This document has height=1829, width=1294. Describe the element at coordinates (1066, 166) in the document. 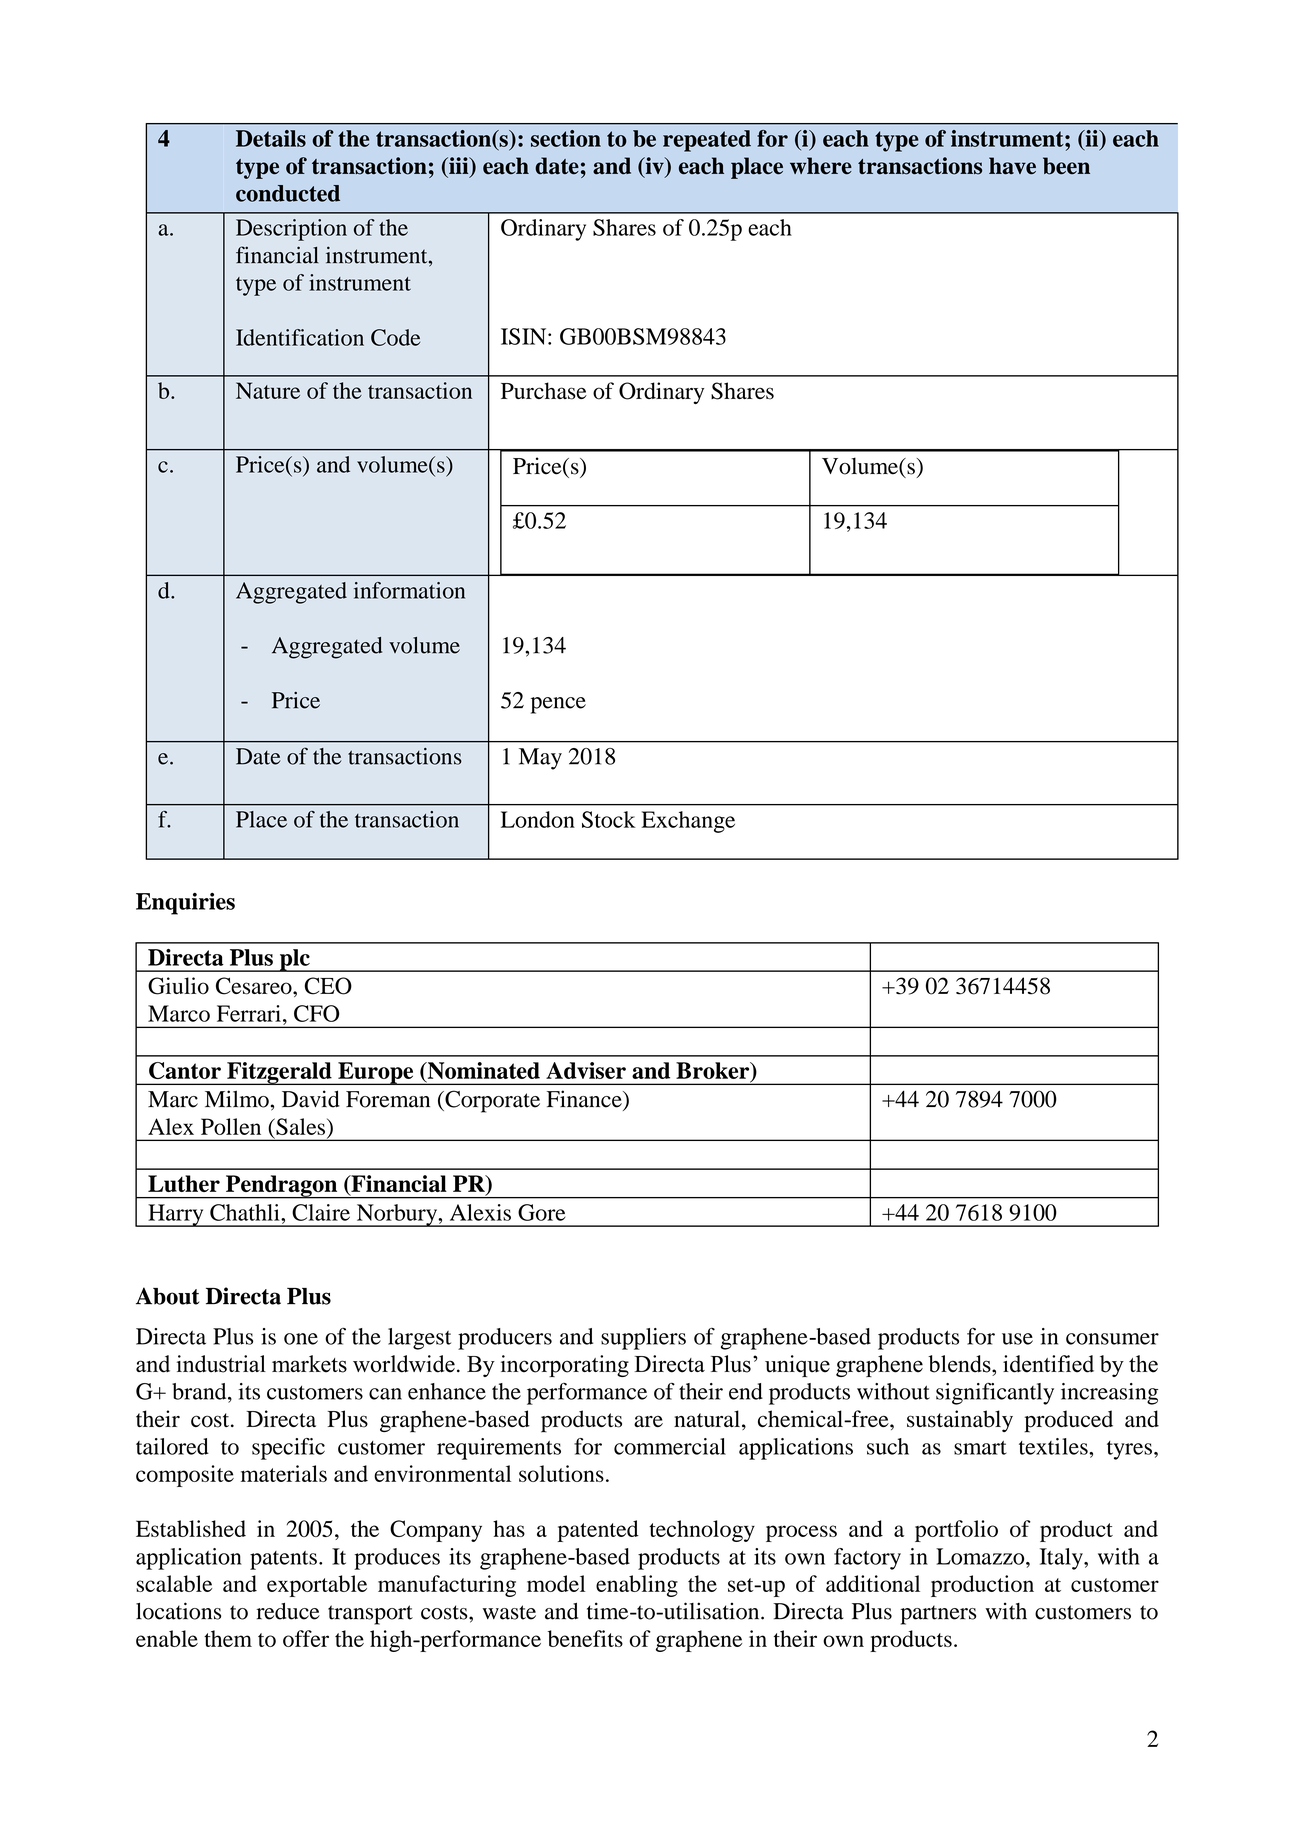

I see `been` at that location.
